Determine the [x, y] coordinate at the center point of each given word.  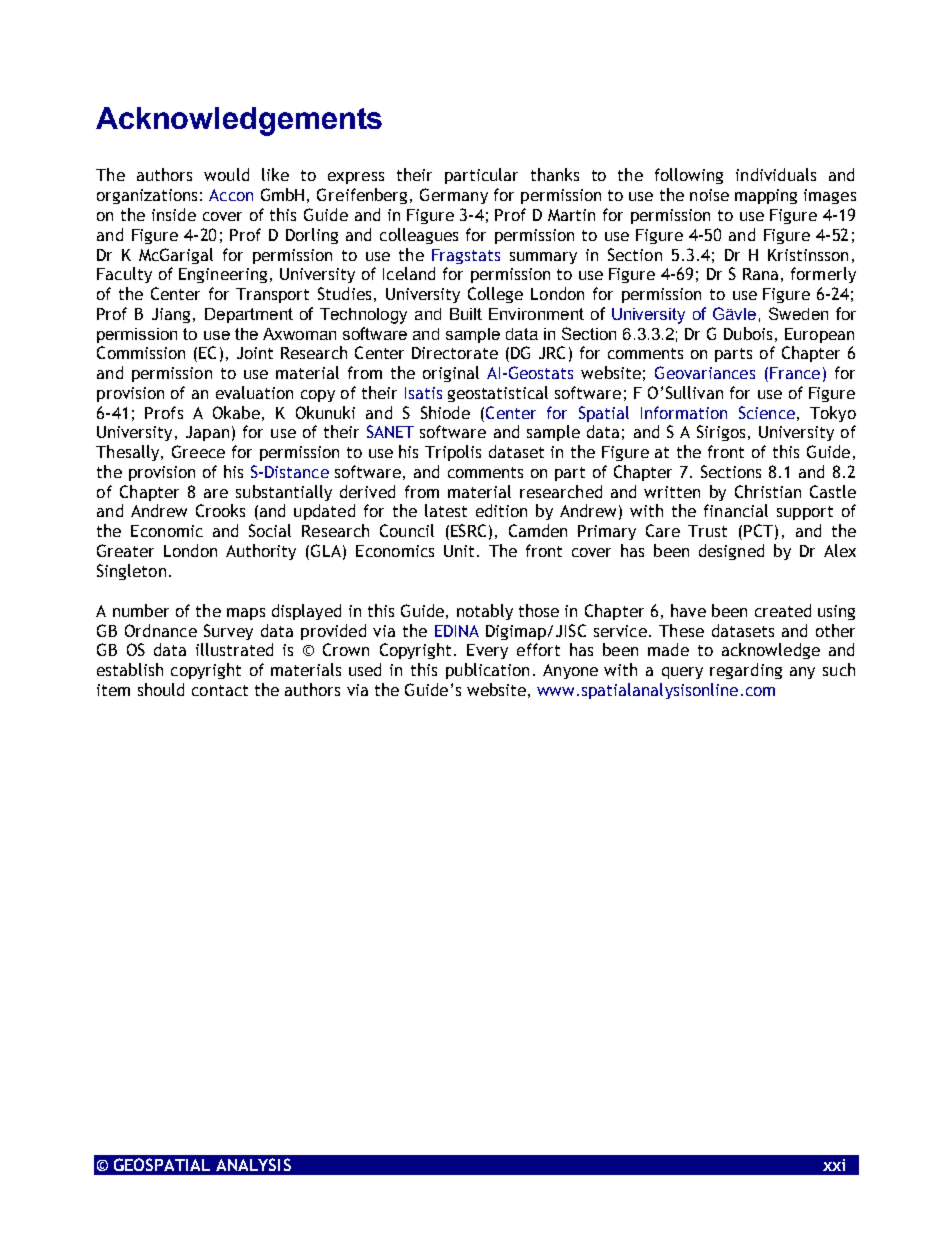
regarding [746, 671]
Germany [454, 196]
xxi [834, 1165]
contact [220, 690]
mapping [766, 196]
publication [487, 671]
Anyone [570, 671]
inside [174, 214]
